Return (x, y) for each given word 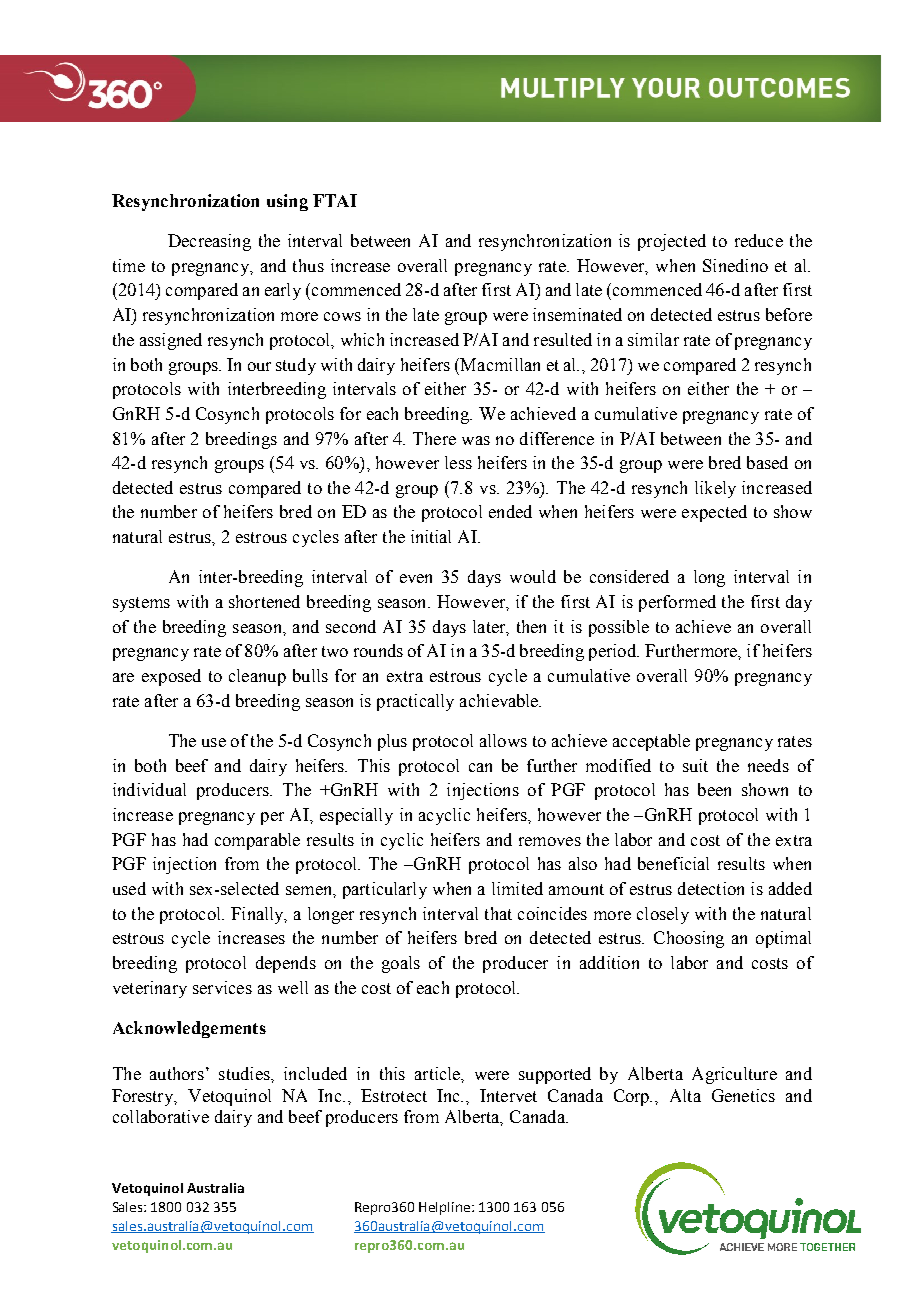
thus (308, 265)
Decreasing (209, 242)
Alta (685, 1095)
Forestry (144, 1097)
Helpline (446, 1208)
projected (672, 242)
